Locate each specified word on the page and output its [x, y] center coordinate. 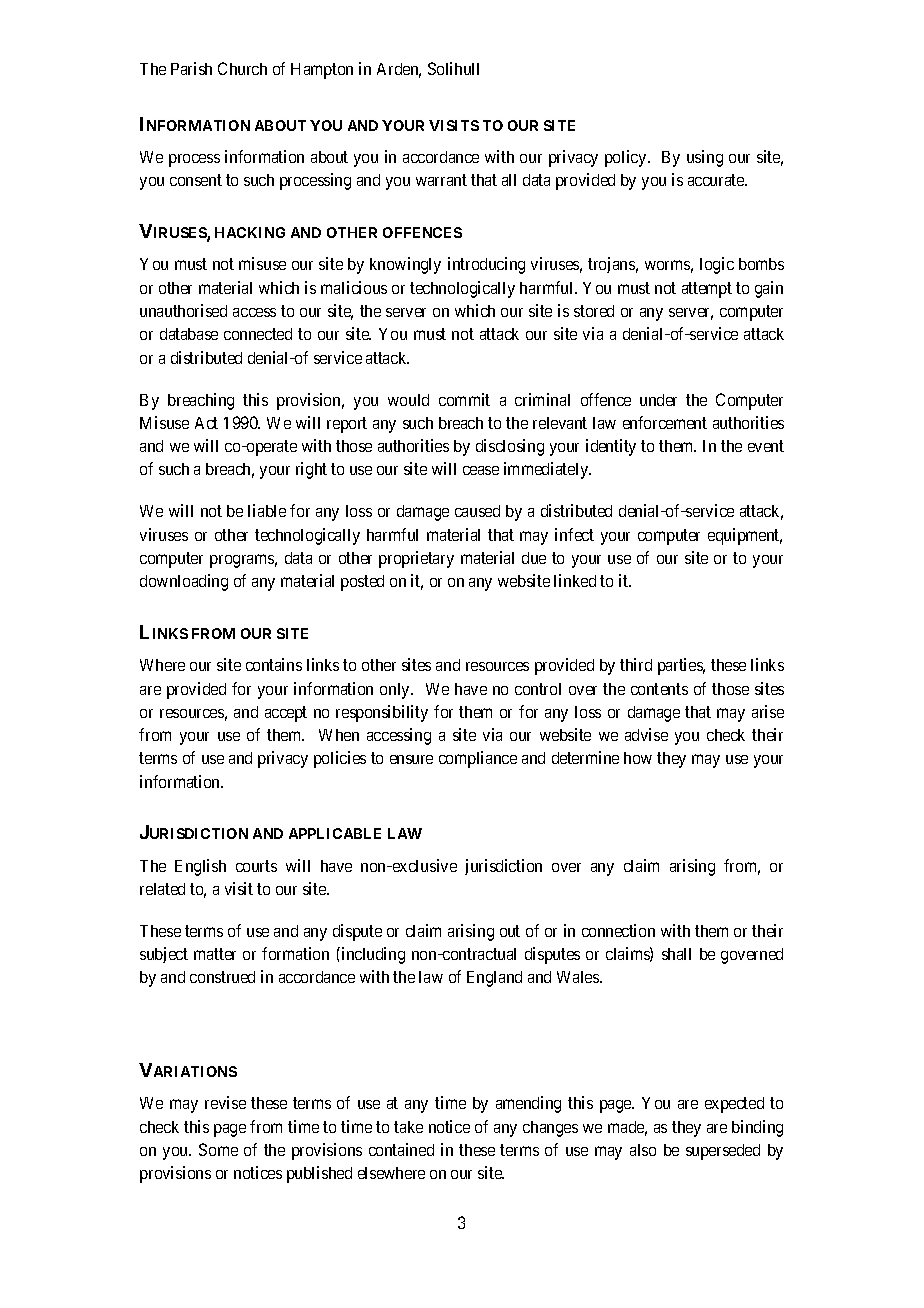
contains [274, 664]
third [636, 664]
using [705, 158]
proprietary [416, 559]
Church [242, 68]
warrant [441, 180]
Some [218, 1149]
